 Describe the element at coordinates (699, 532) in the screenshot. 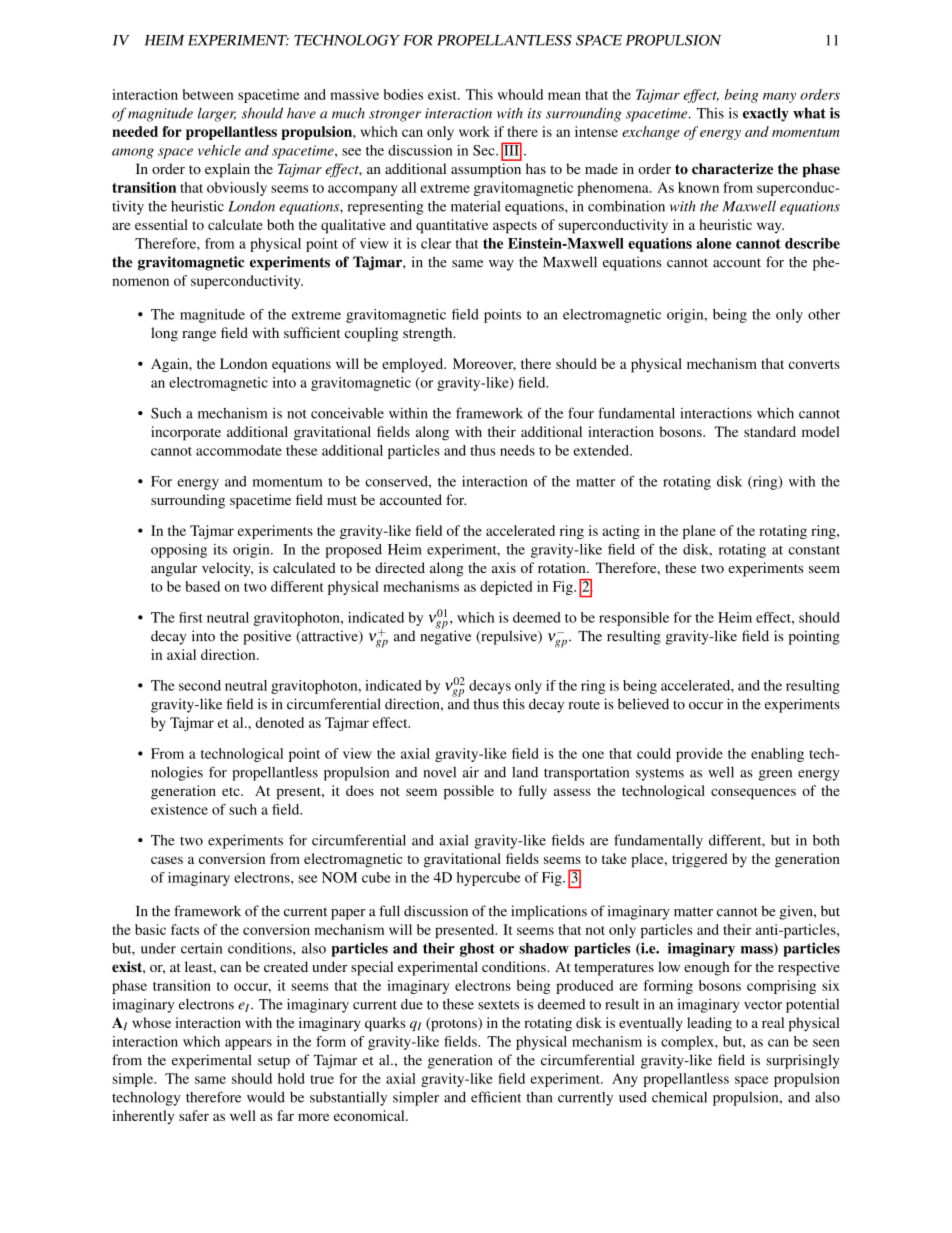

I see `plane` at that location.
